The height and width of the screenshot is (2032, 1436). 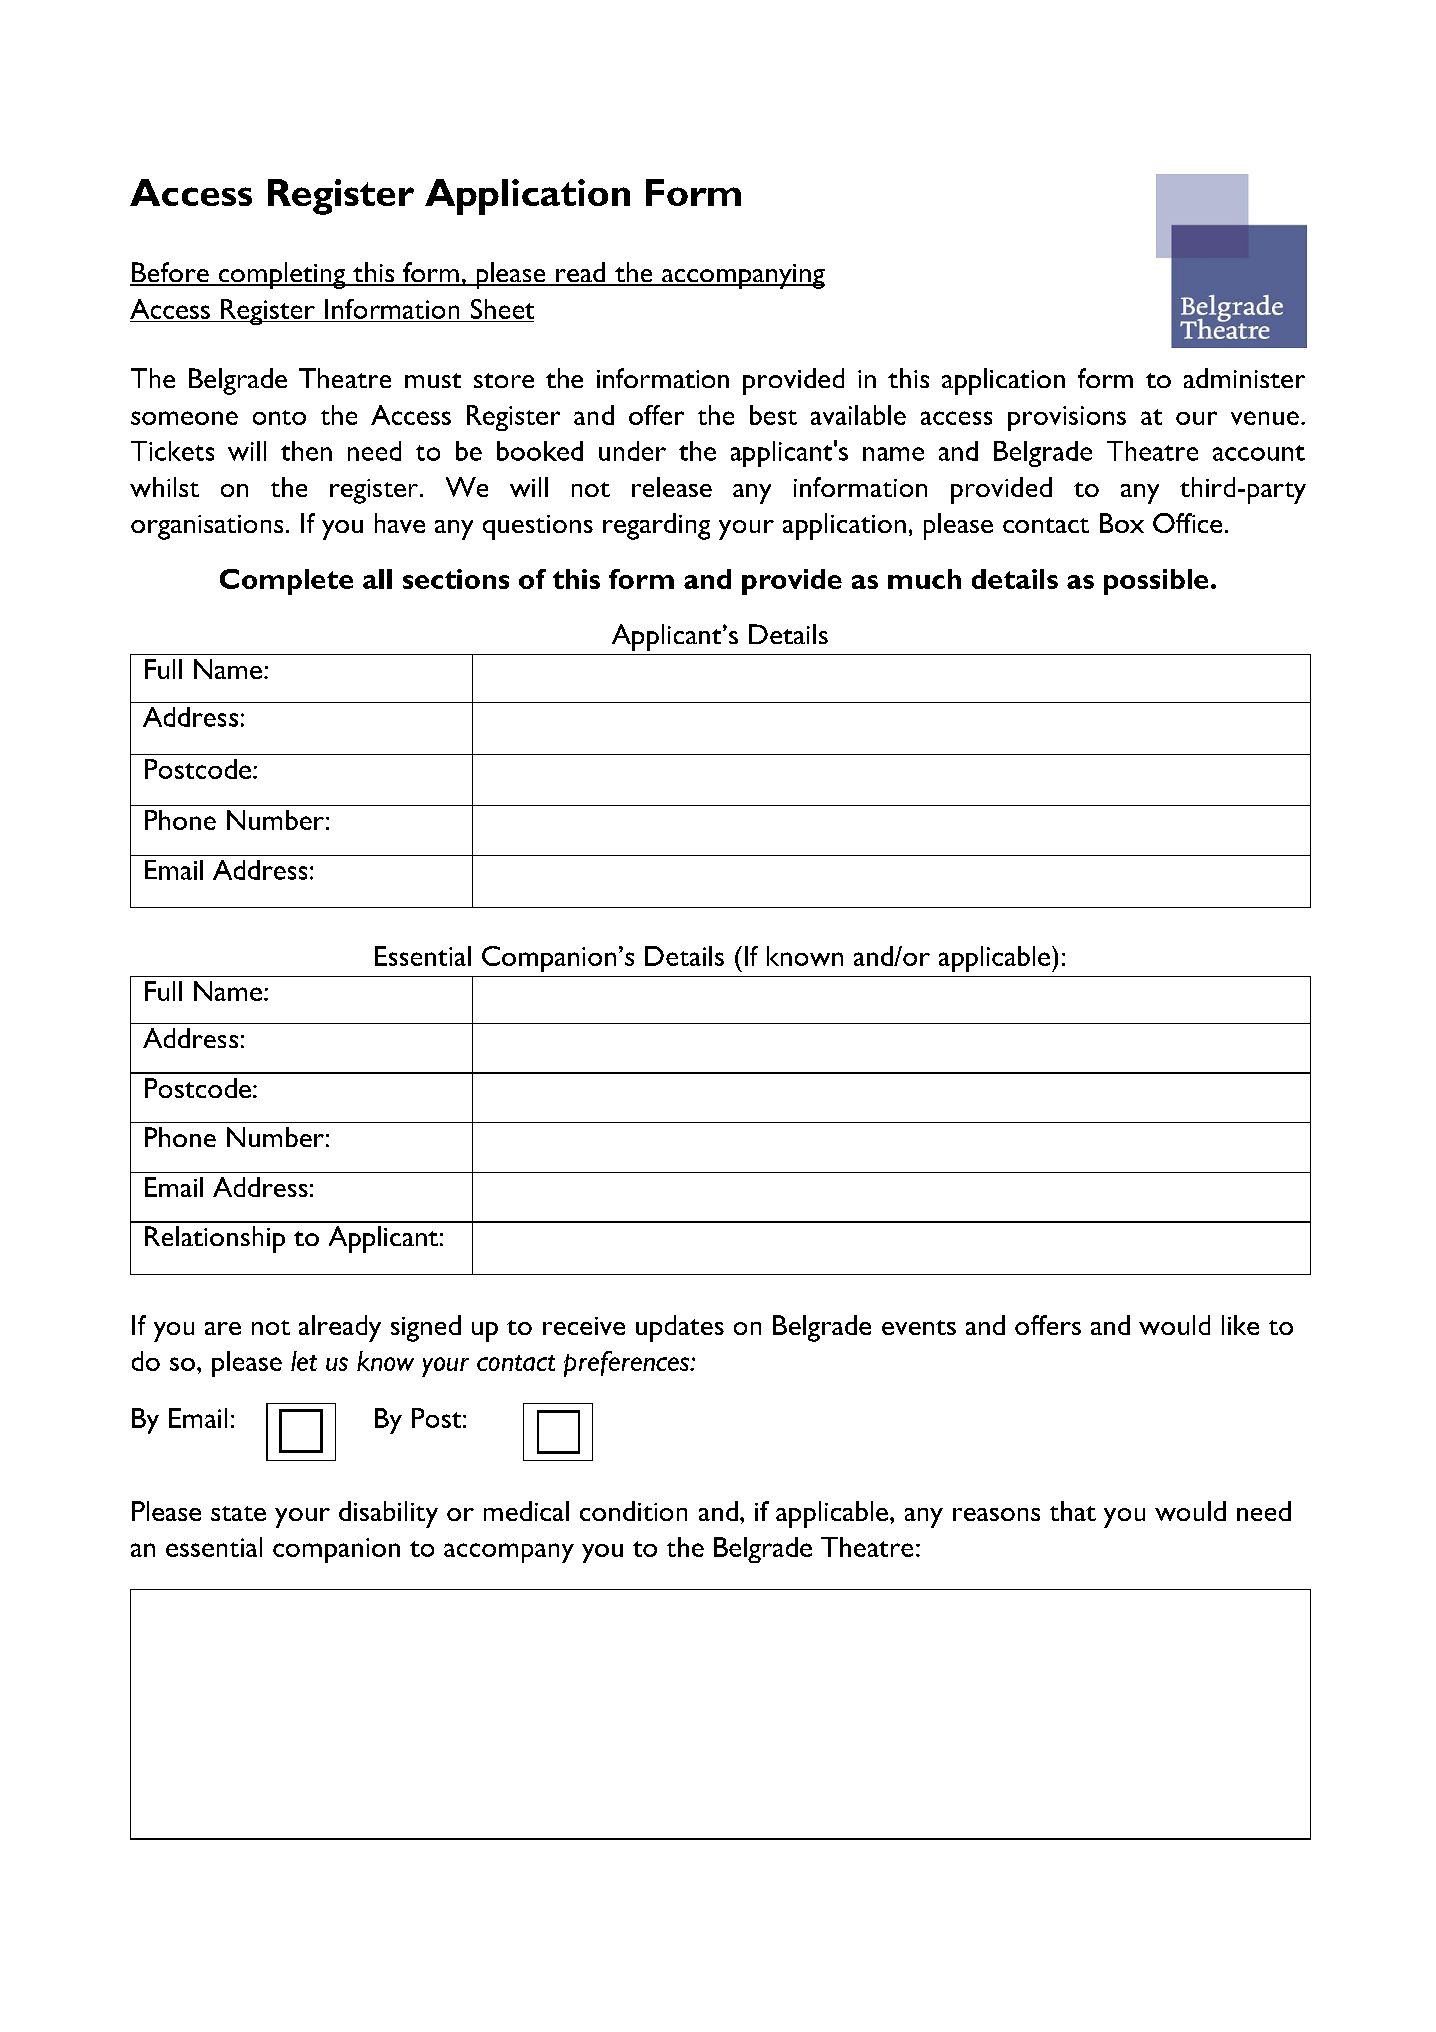 I want to click on possible, so click(x=1156, y=582).
